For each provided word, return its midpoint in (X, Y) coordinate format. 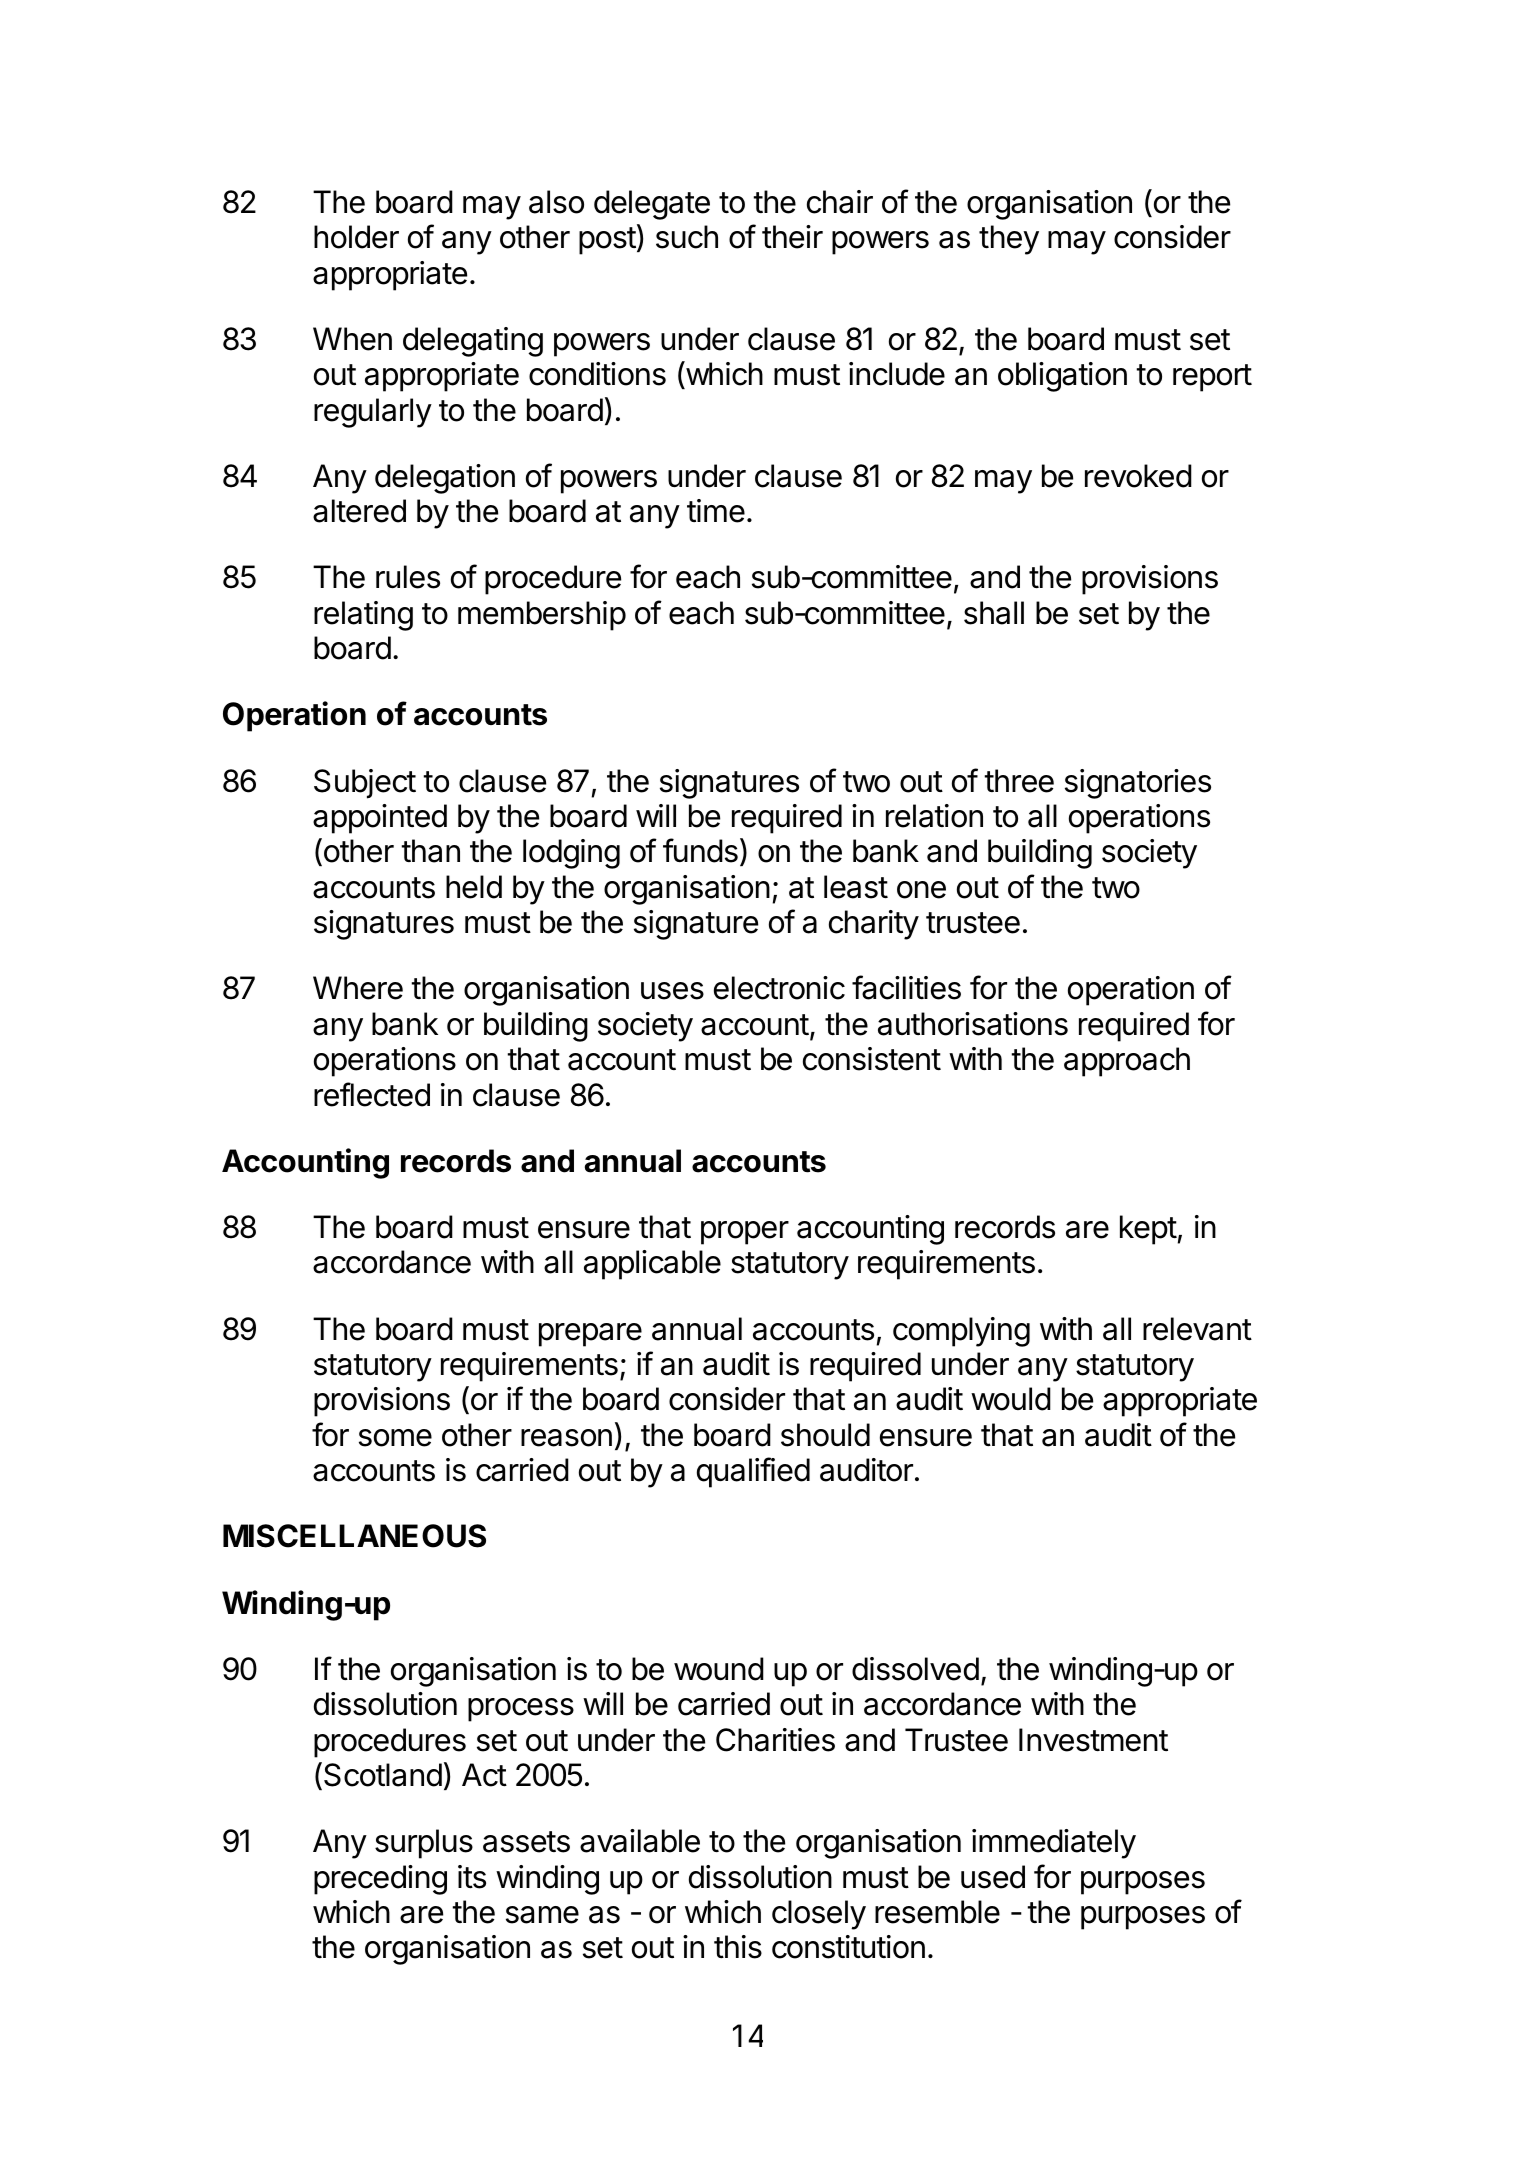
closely (819, 1915)
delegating (473, 342)
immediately (1054, 1844)
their (792, 237)
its (472, 1877)
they (1009, 240)
